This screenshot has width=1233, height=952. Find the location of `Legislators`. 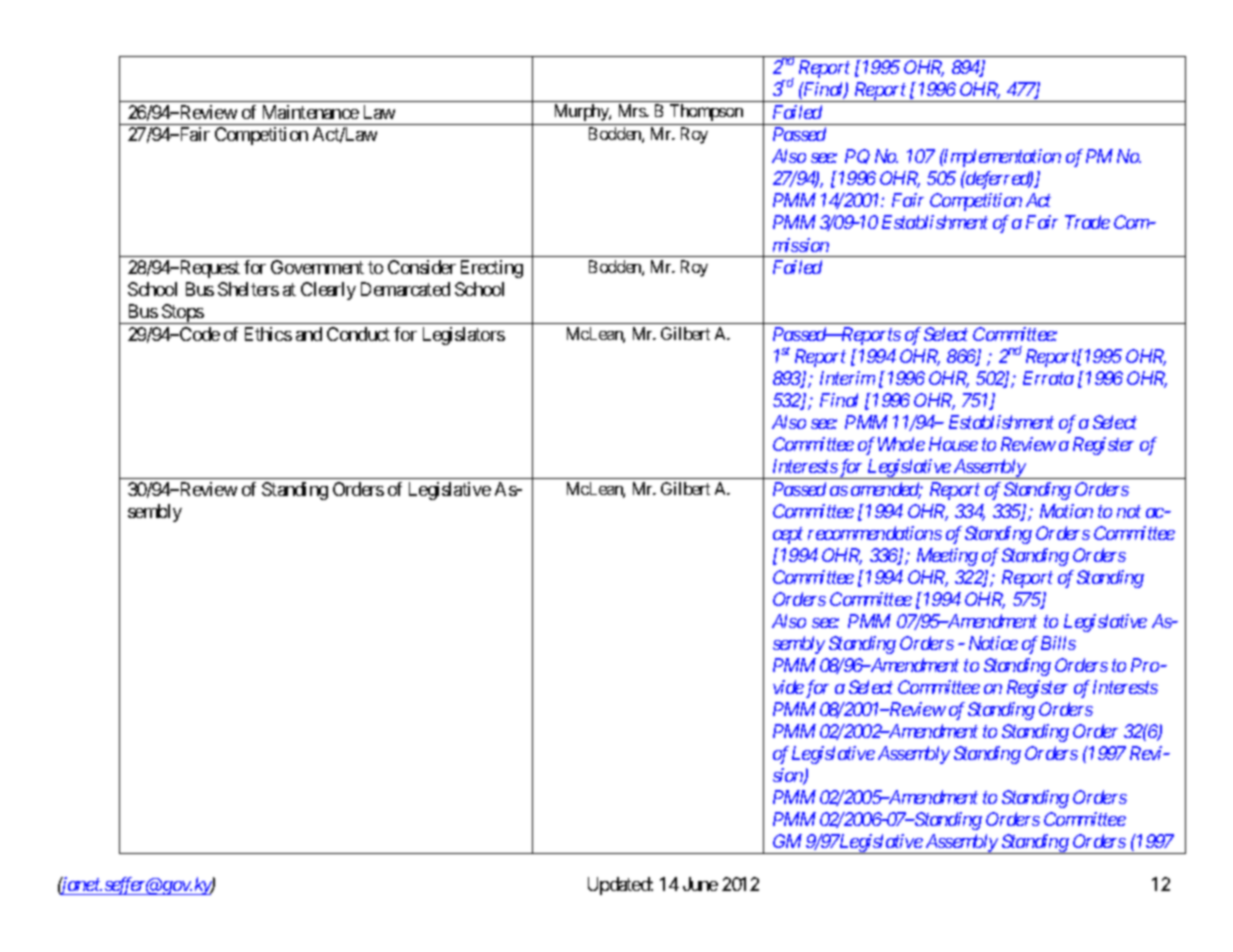

Legislators is located at coordinates (464, 336).
